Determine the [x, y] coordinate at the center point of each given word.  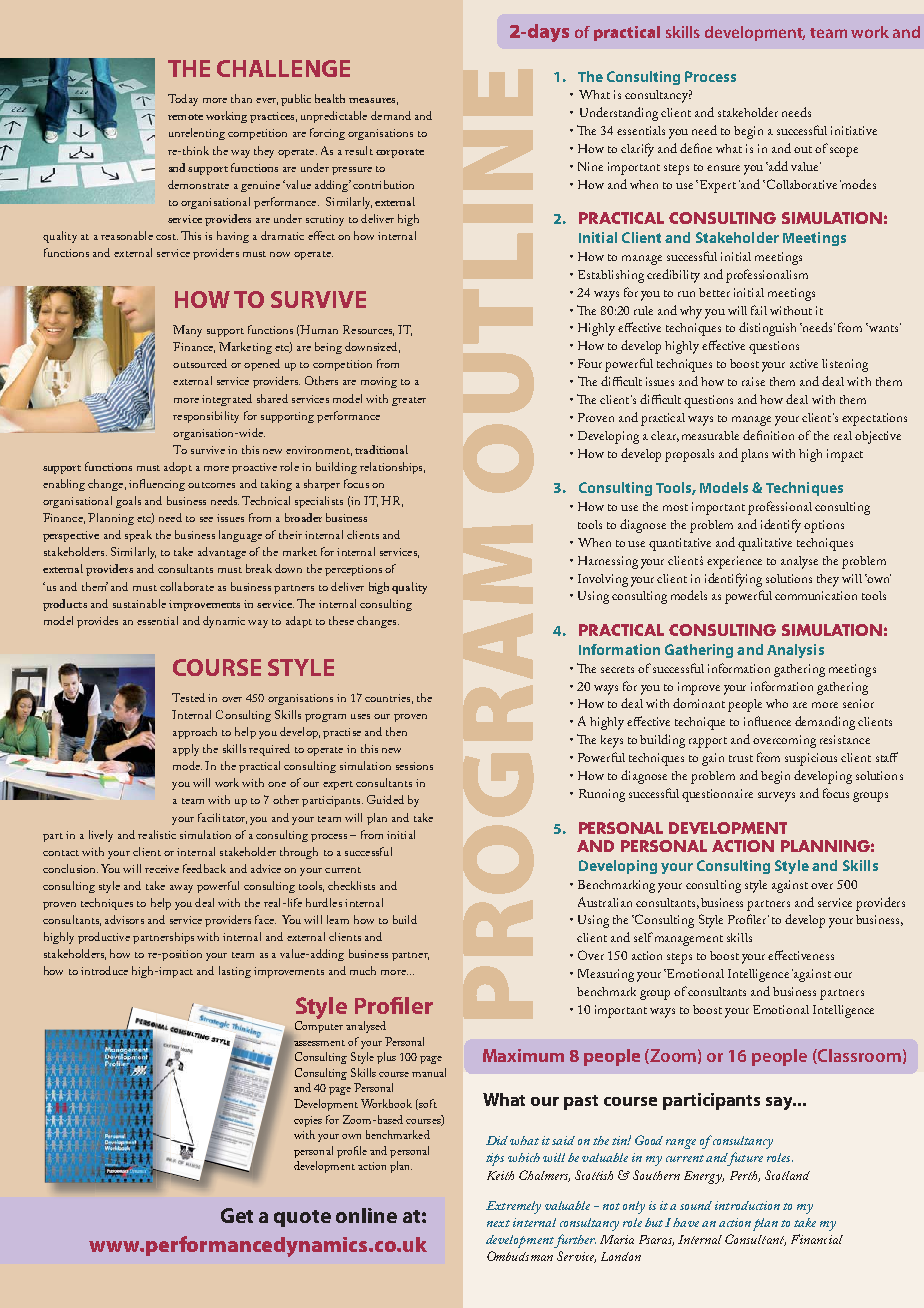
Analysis [795, 651]
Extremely [513, 1207]
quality [409, 588]
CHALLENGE [283, 68]
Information [619, 649]
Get [237, 1215]
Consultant [755, 1240]
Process [710, 76]
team [828, 33]
